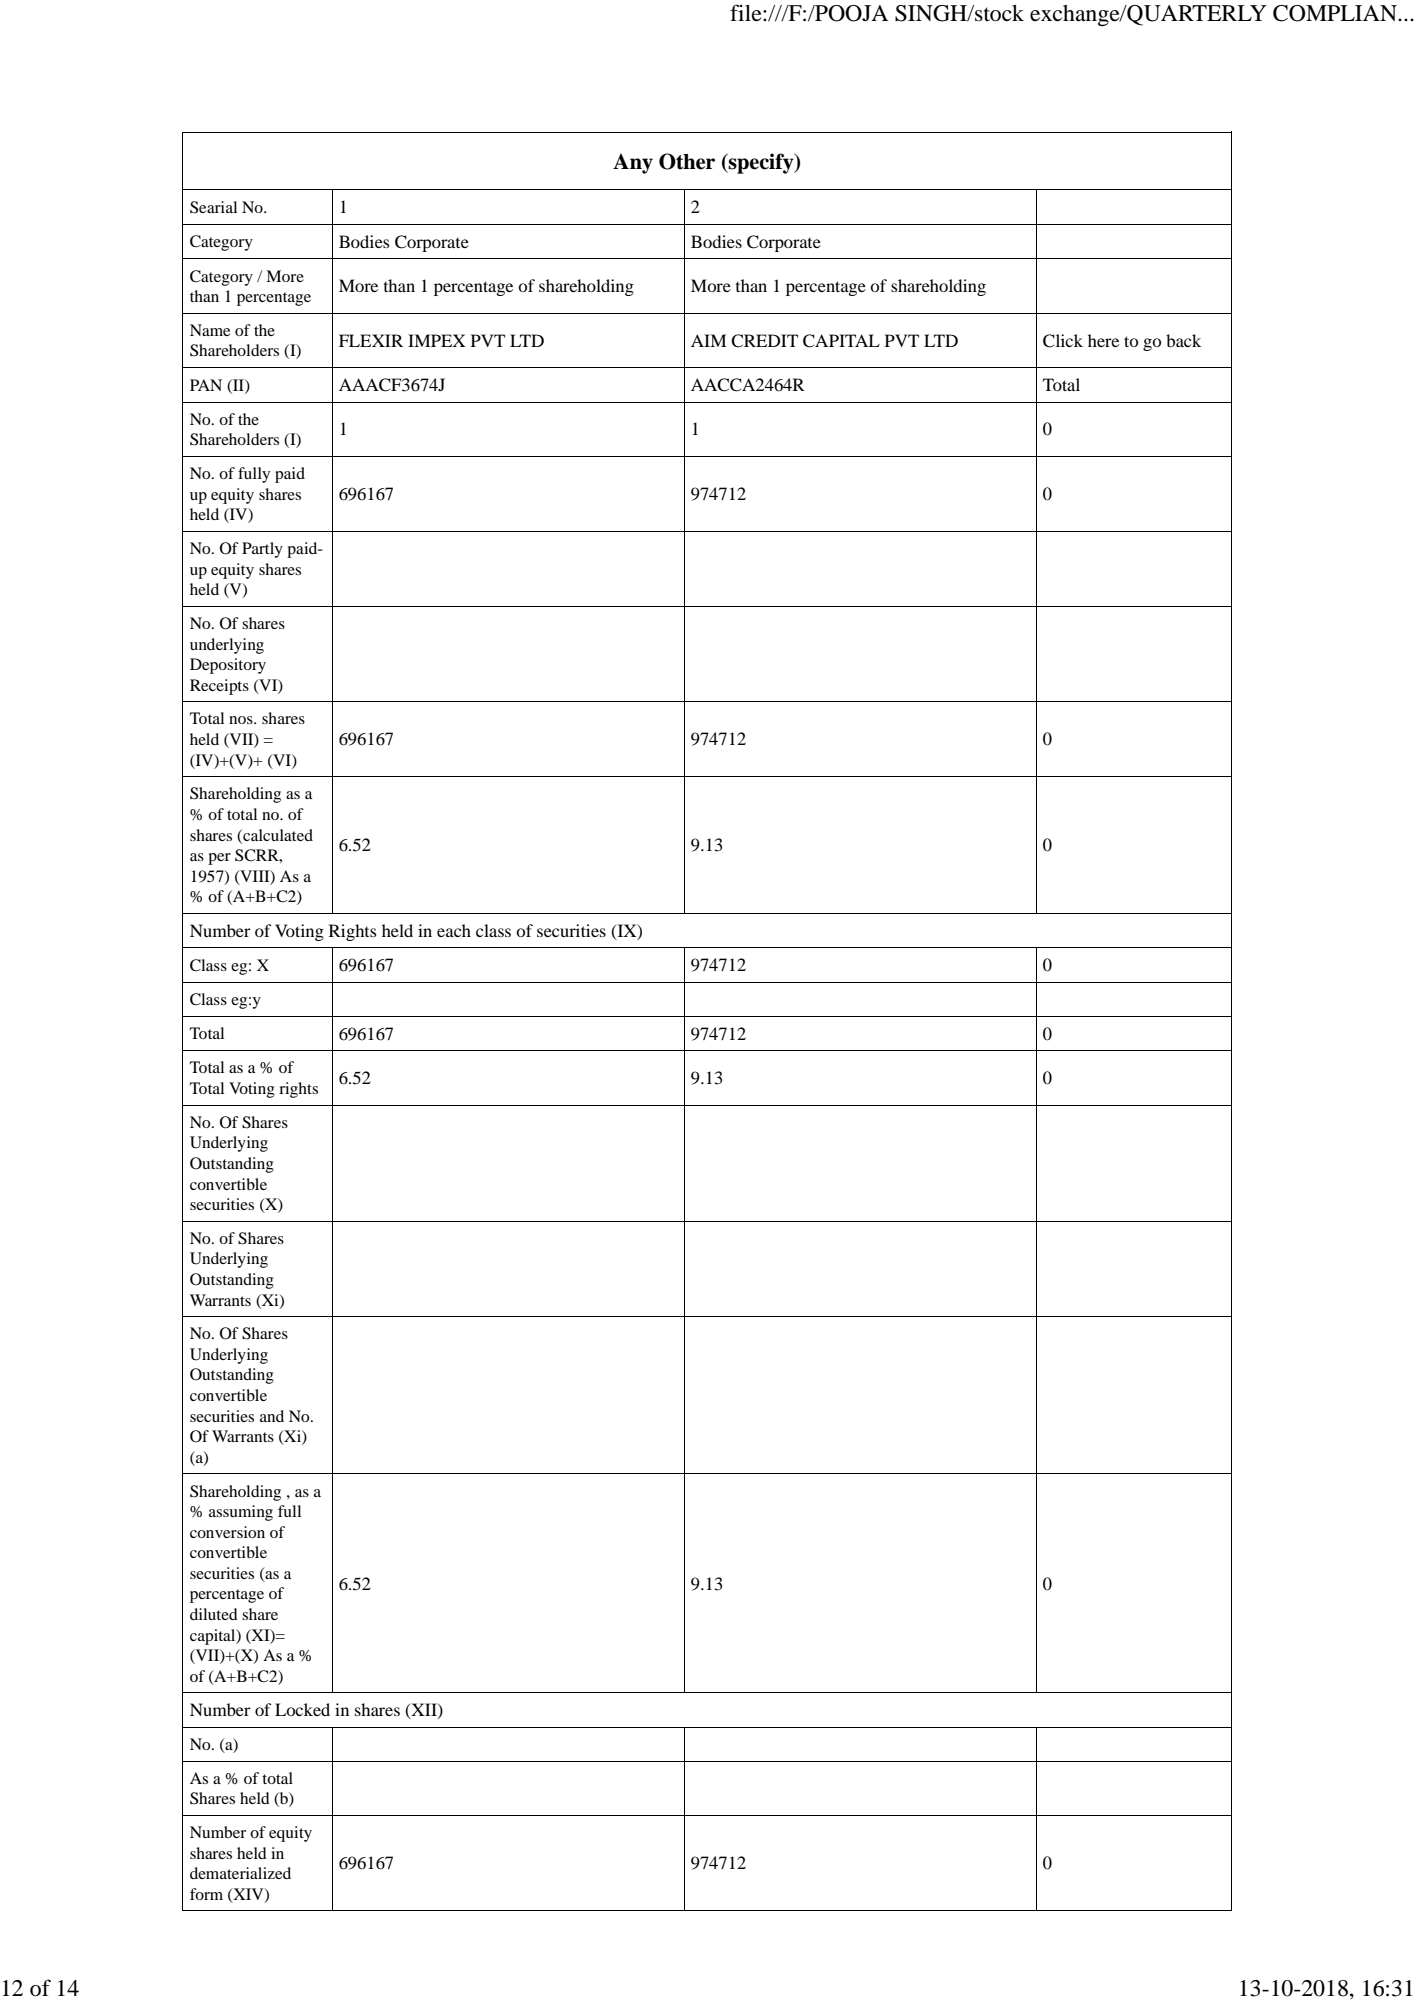 The width and height of the document is (1416, 2003). Describe the element at coordinates (214, 1614) in the document. I see `diluted` at that location.
